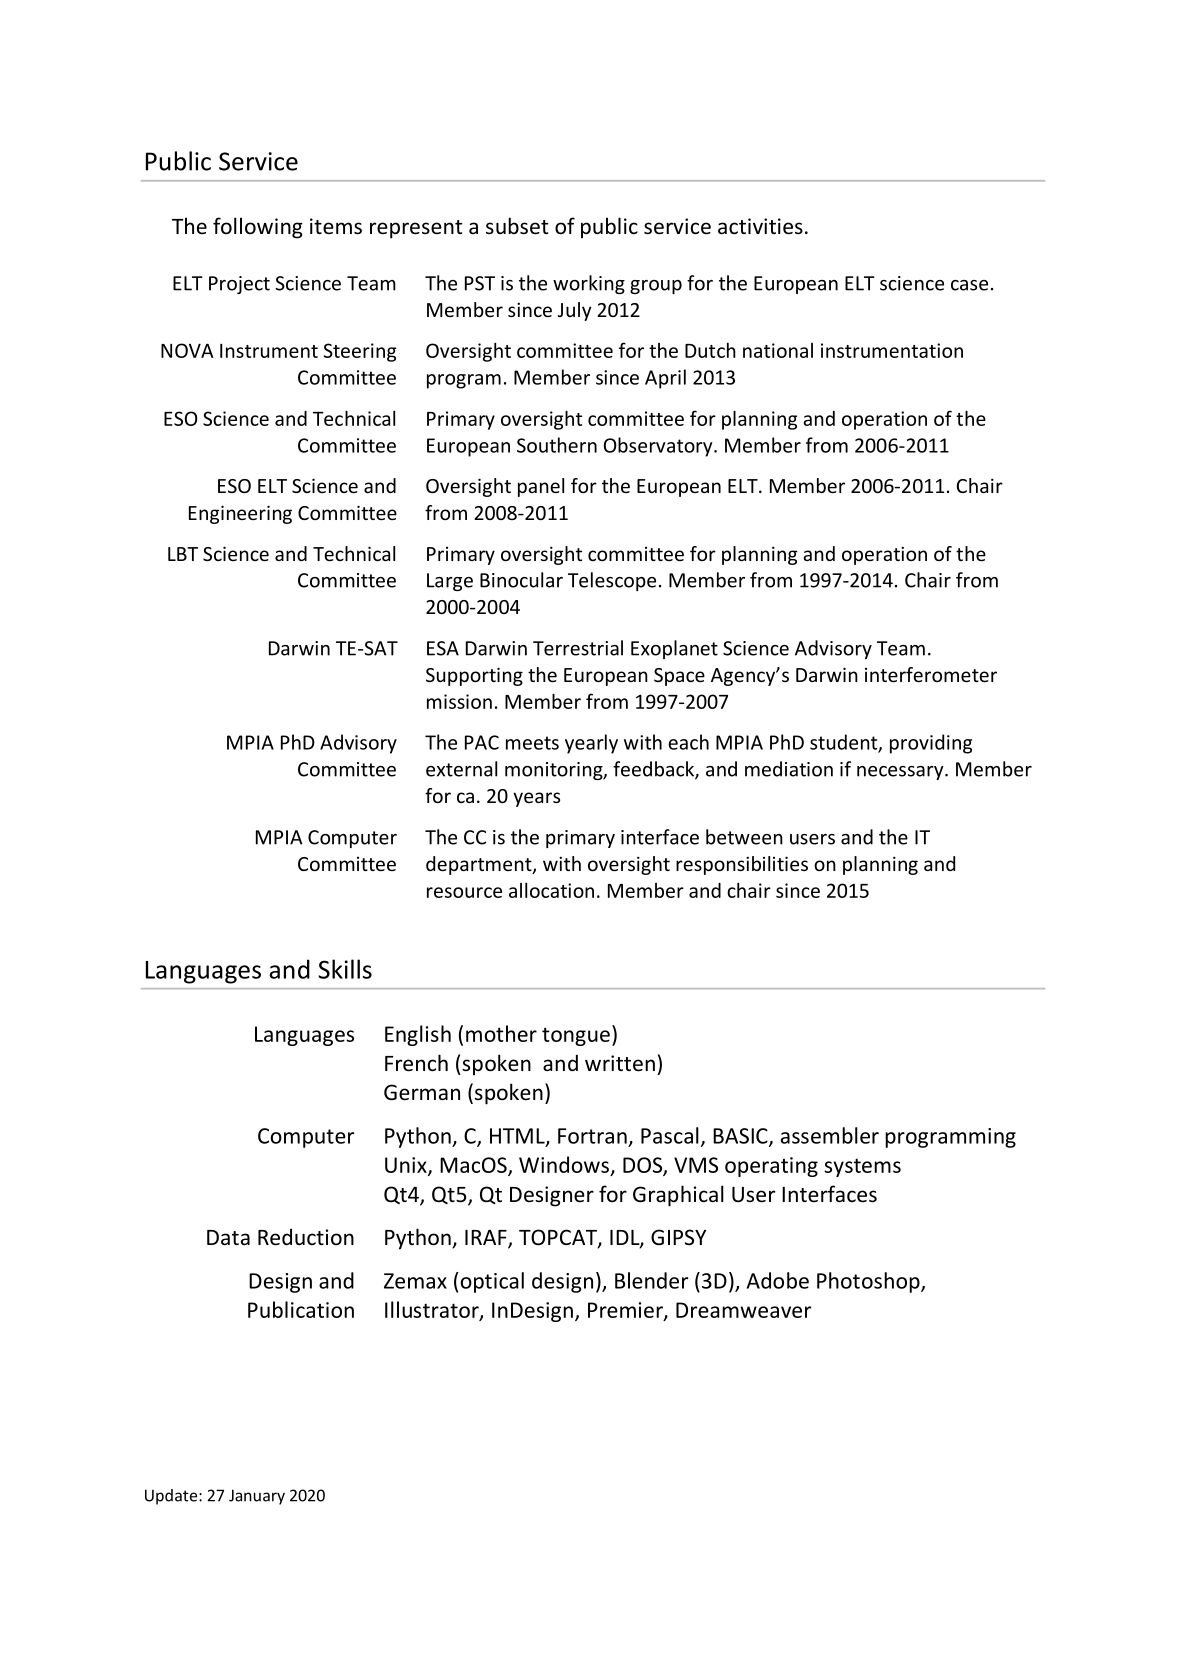 The image size is (1186, 1678). Describe the element at coordinates (551, 890) in the image. I see `allocation` at that location.
